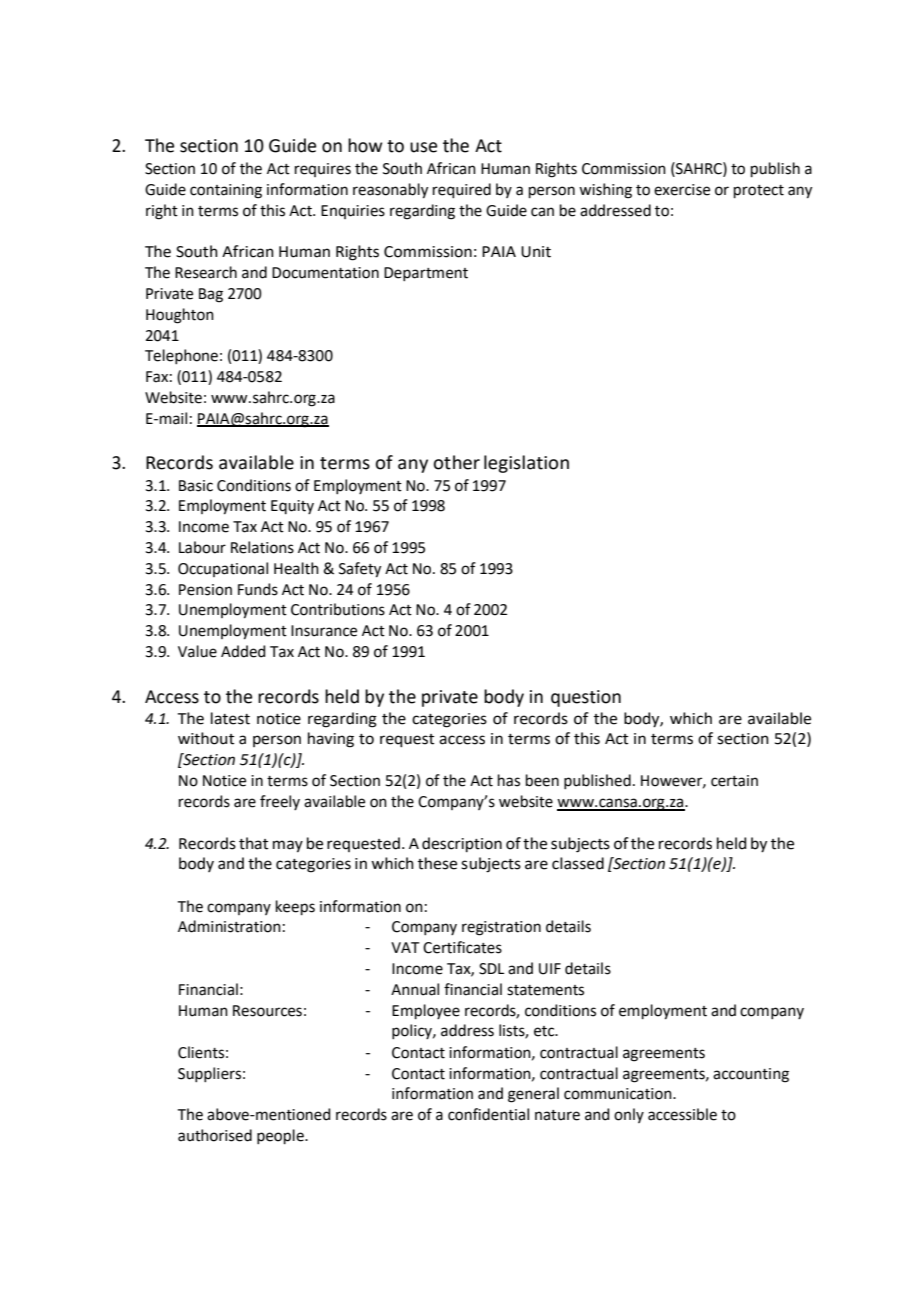  What do you see at coordinates (682, 190) in the screenshot?
I see `exercise` at bounding box center [682, 190].
